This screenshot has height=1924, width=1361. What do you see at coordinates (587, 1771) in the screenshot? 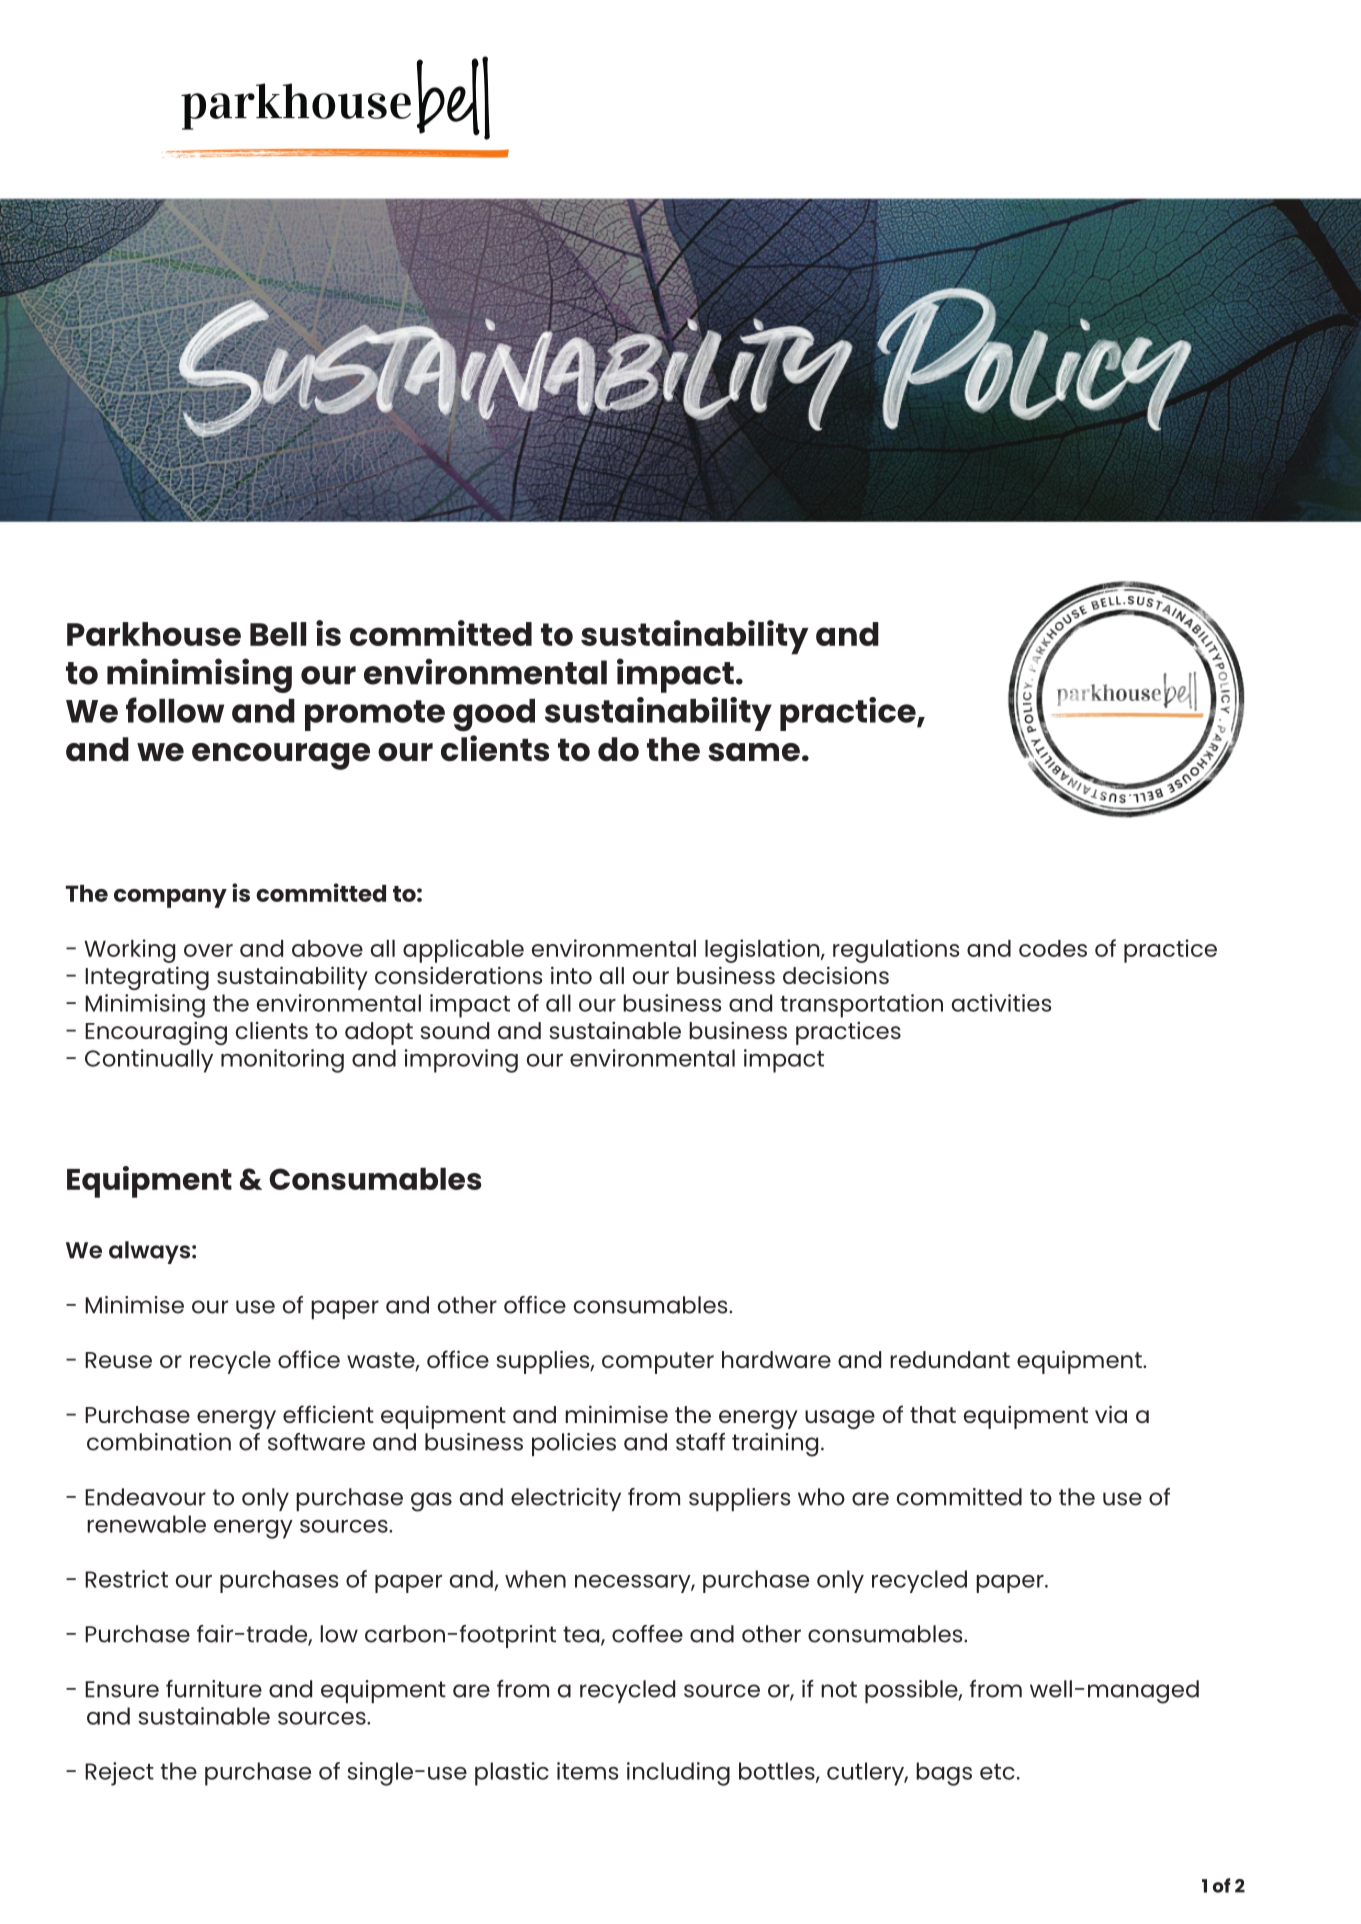
I see `items` at bounding box center [587, 1771].
